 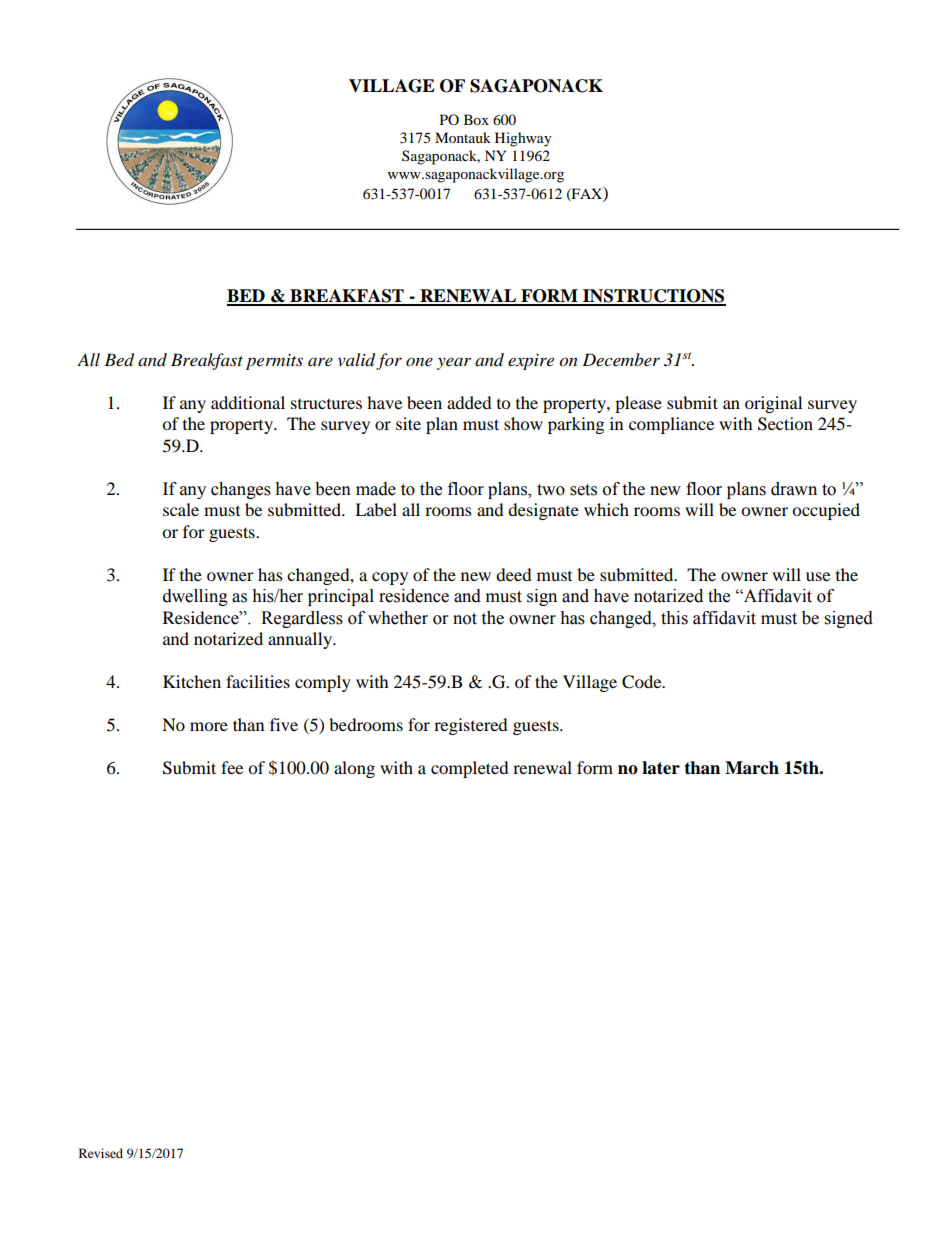 What do you see at coordinates (476, 119) in the screenshot?
I see `Box` at bounding box center [476, 119].
